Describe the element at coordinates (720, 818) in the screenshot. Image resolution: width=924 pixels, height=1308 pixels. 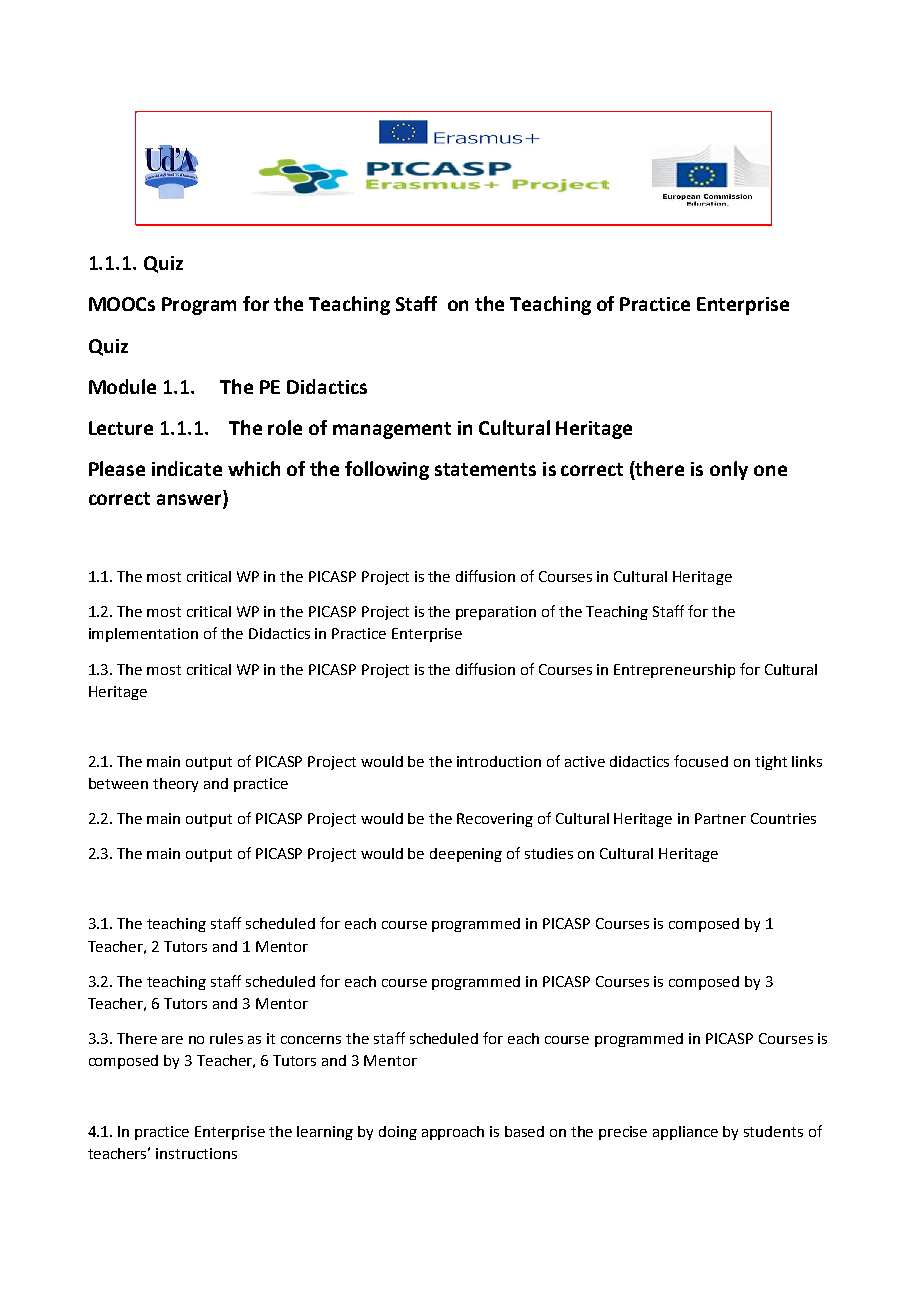
I see `Partner` at that location.
